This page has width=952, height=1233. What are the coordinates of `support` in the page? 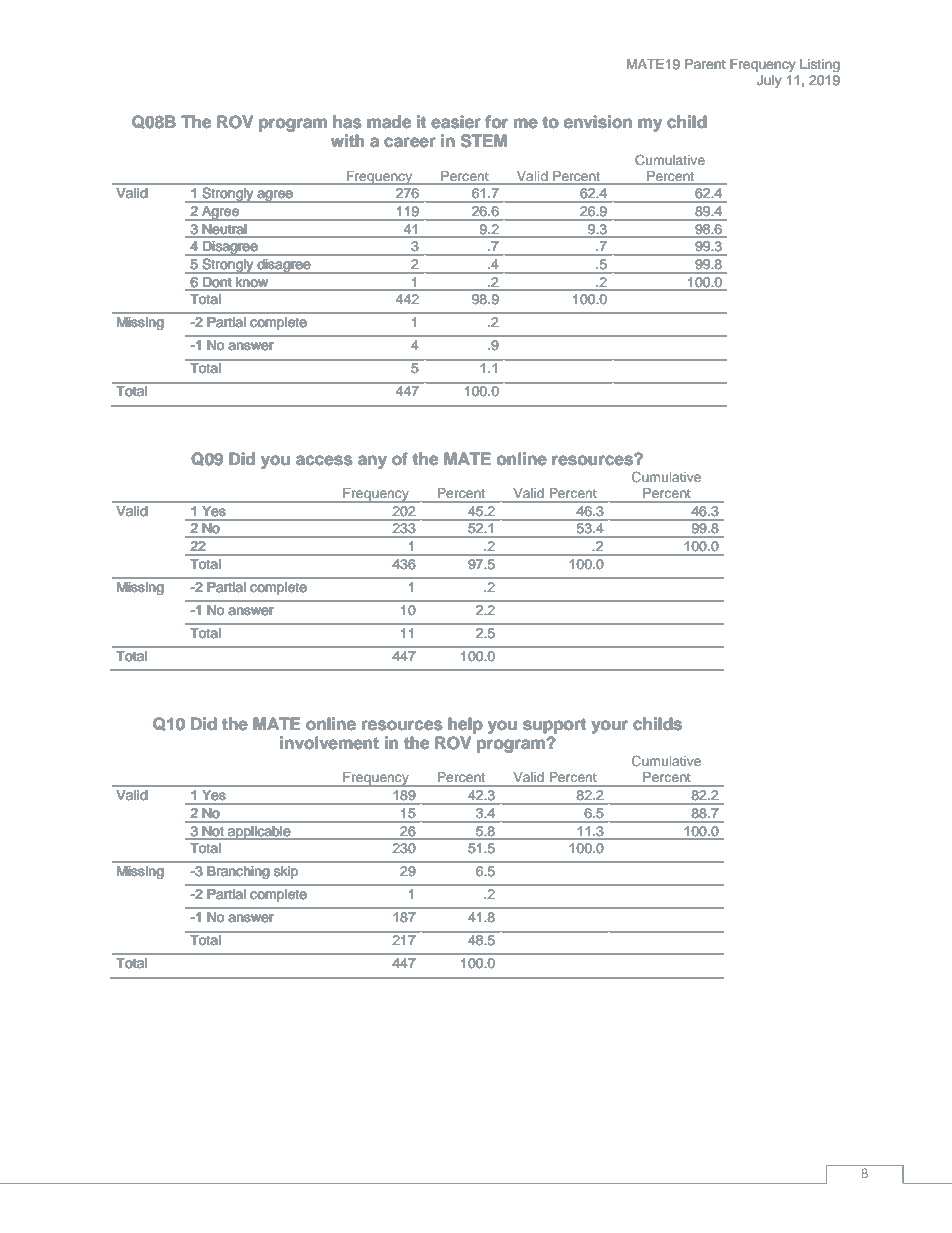 It's located at (554, 726).
